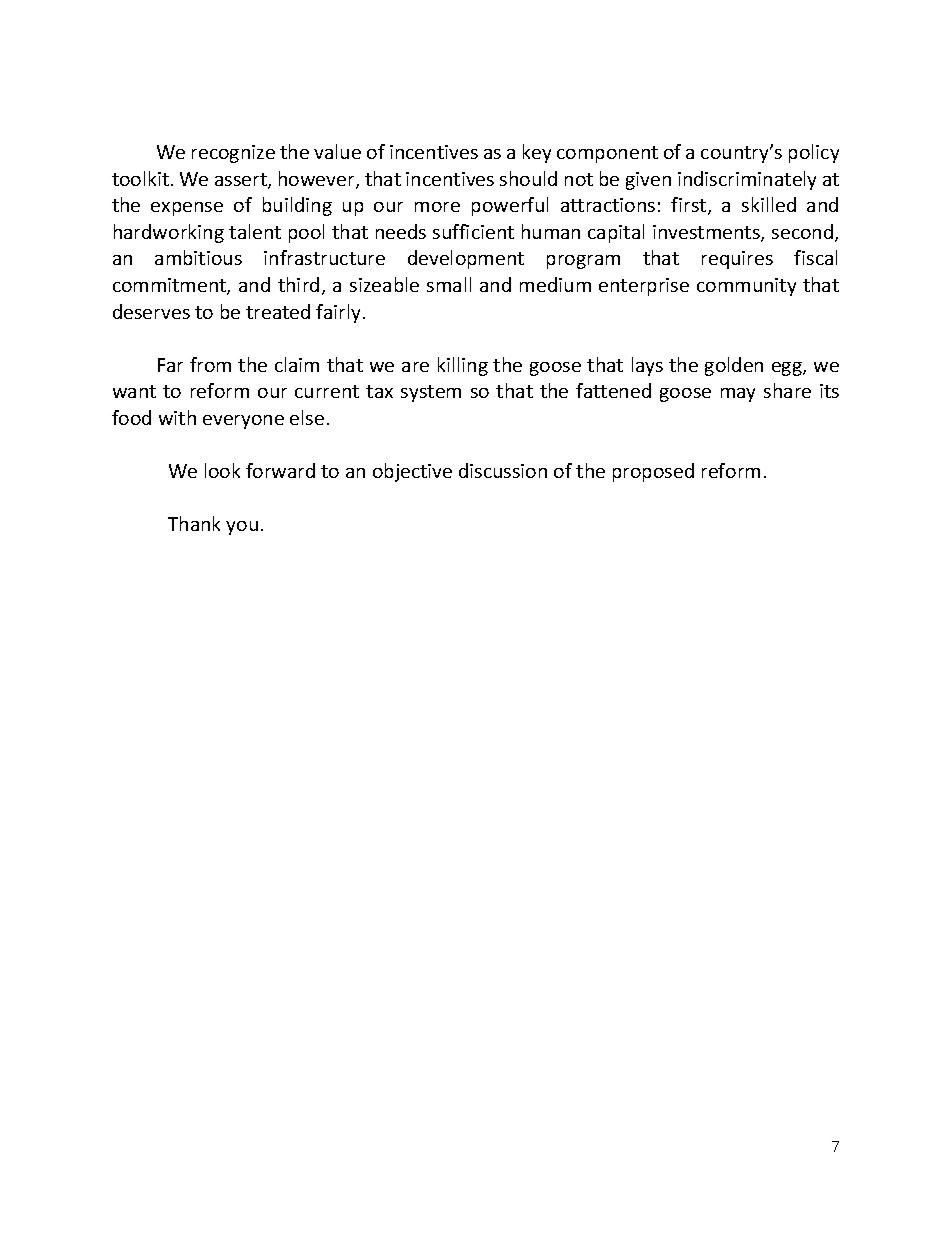 This screenshot has width=952, height=1233. I want to click on small, so click(449, 284).
